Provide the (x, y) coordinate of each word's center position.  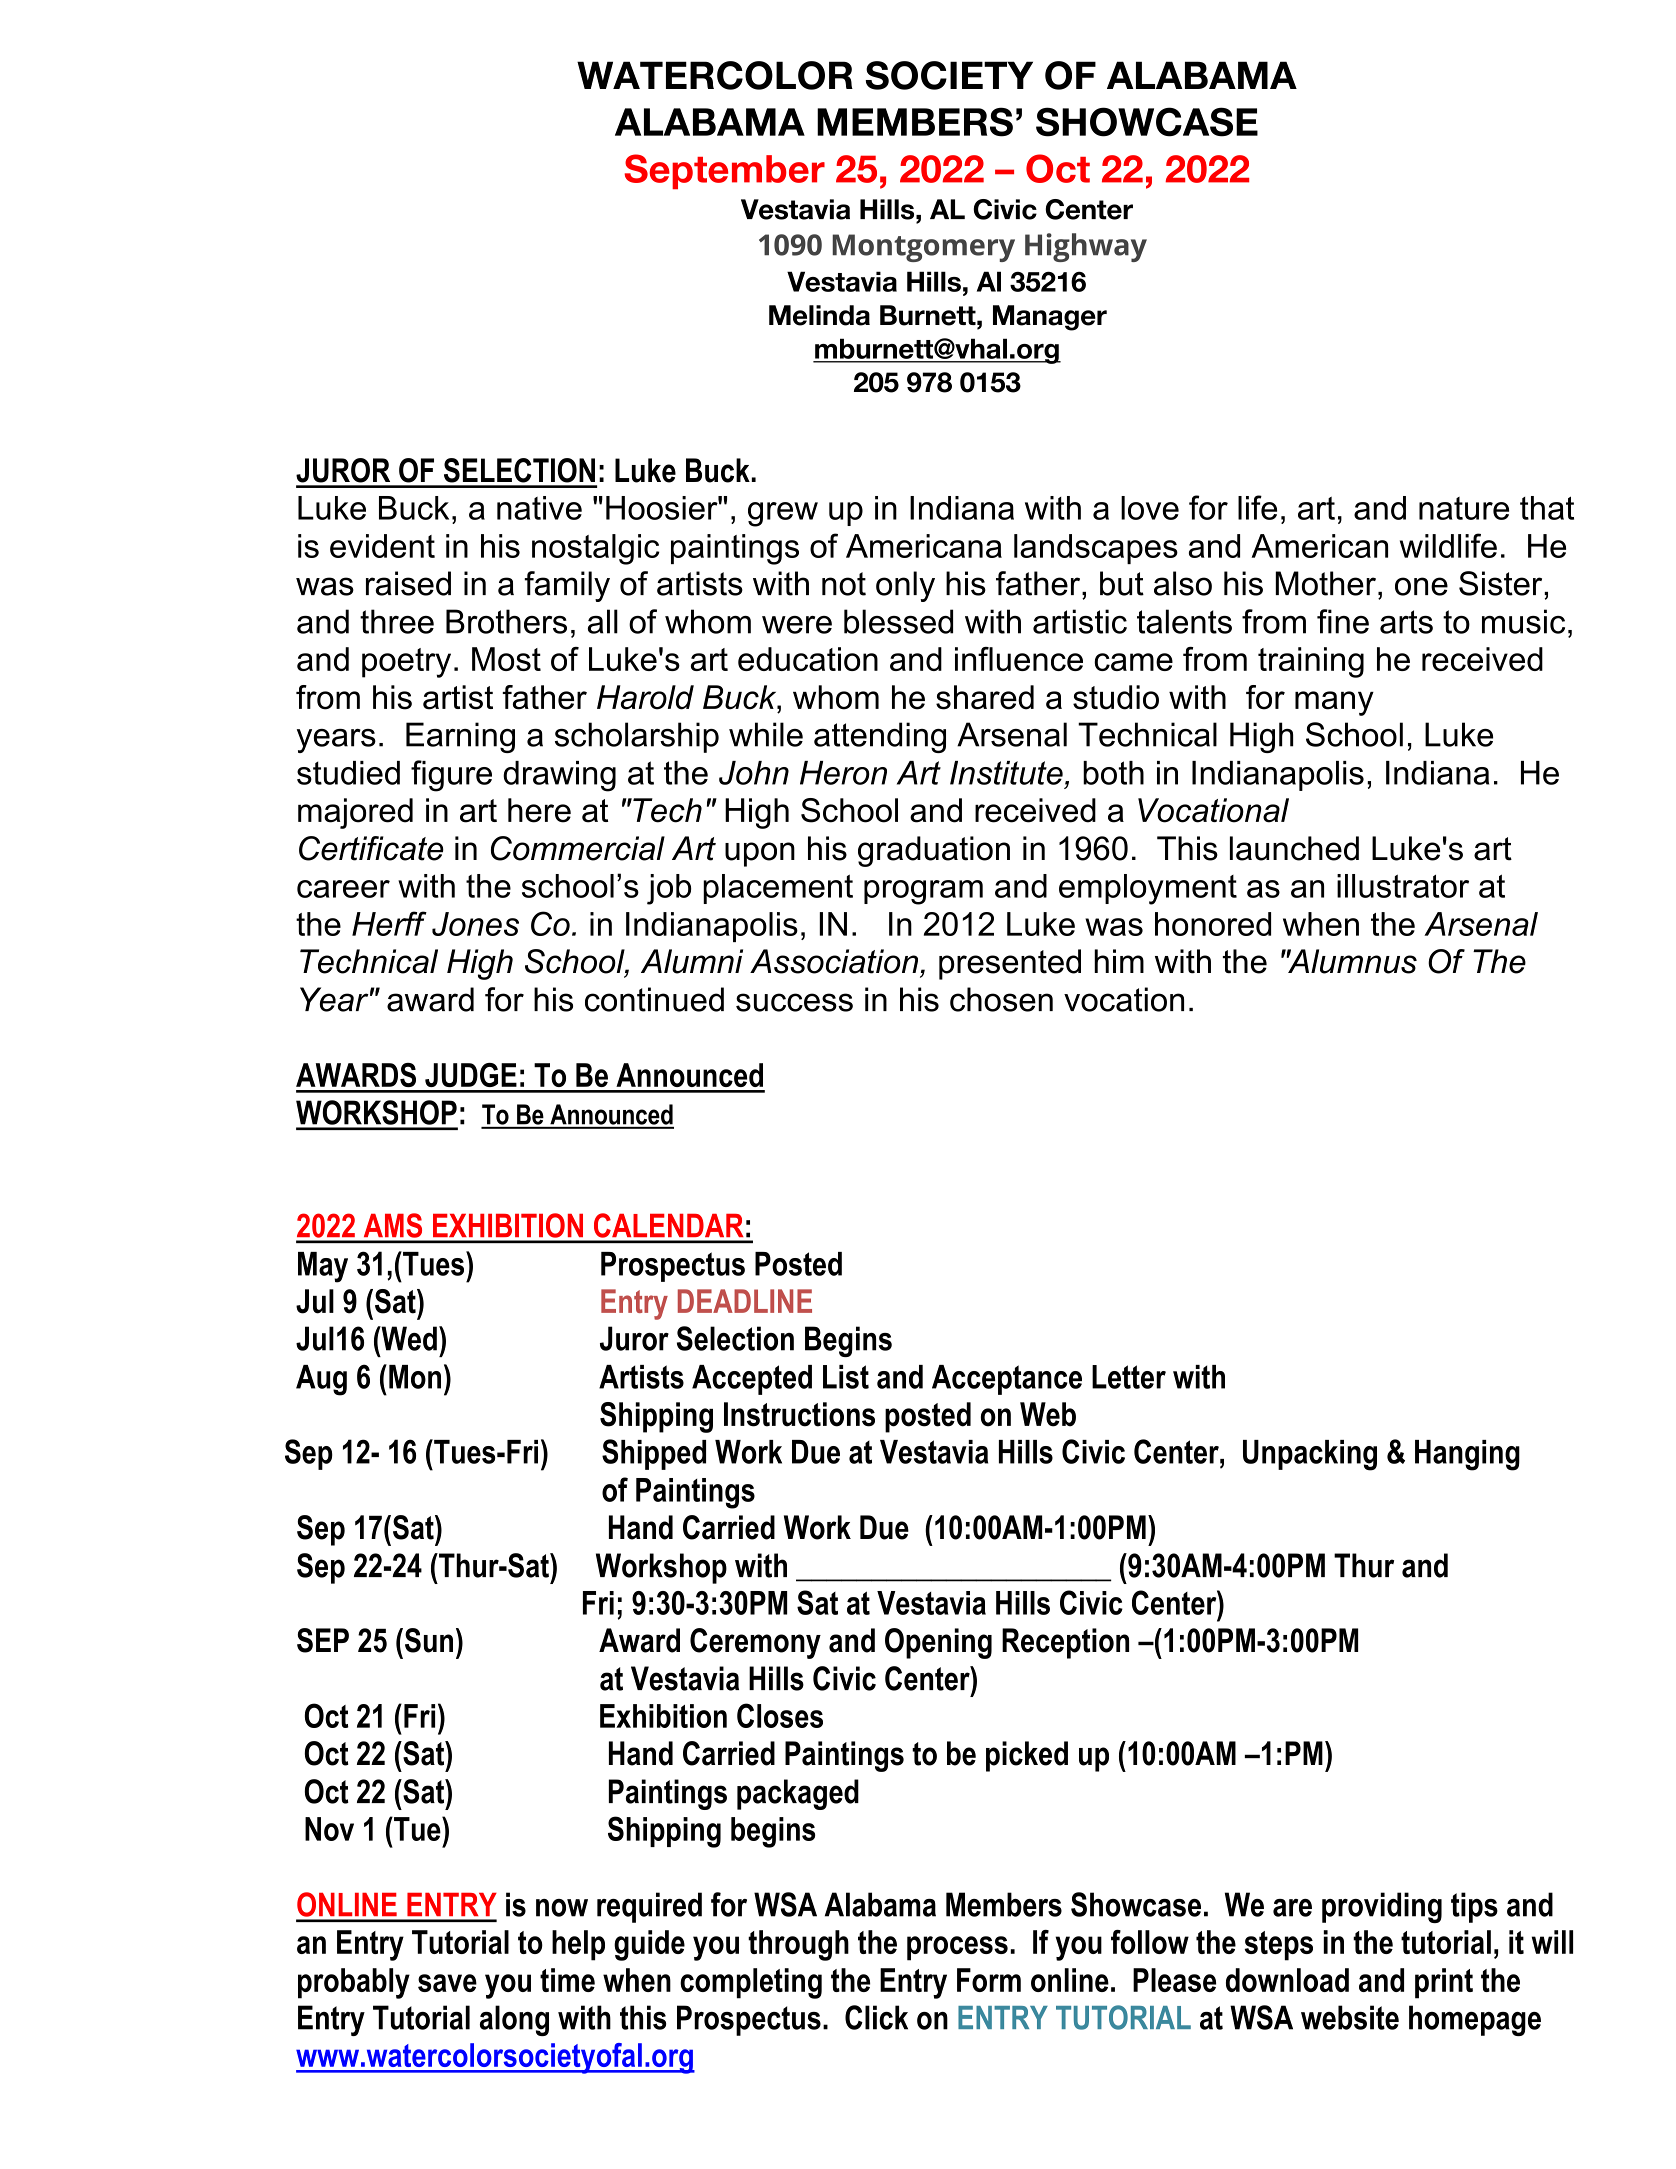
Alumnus (1352, 961)
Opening (938, 1643)
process (957, 1948)
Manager (1050, 318)
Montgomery (923, 248)
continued (654, 999)
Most (506, 659)
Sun (429, 1640)
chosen (1001, 999)
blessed (898, 621)
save (447, 1983)
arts (1406, 622)
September (724, 171)
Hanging (1467, 1455)
